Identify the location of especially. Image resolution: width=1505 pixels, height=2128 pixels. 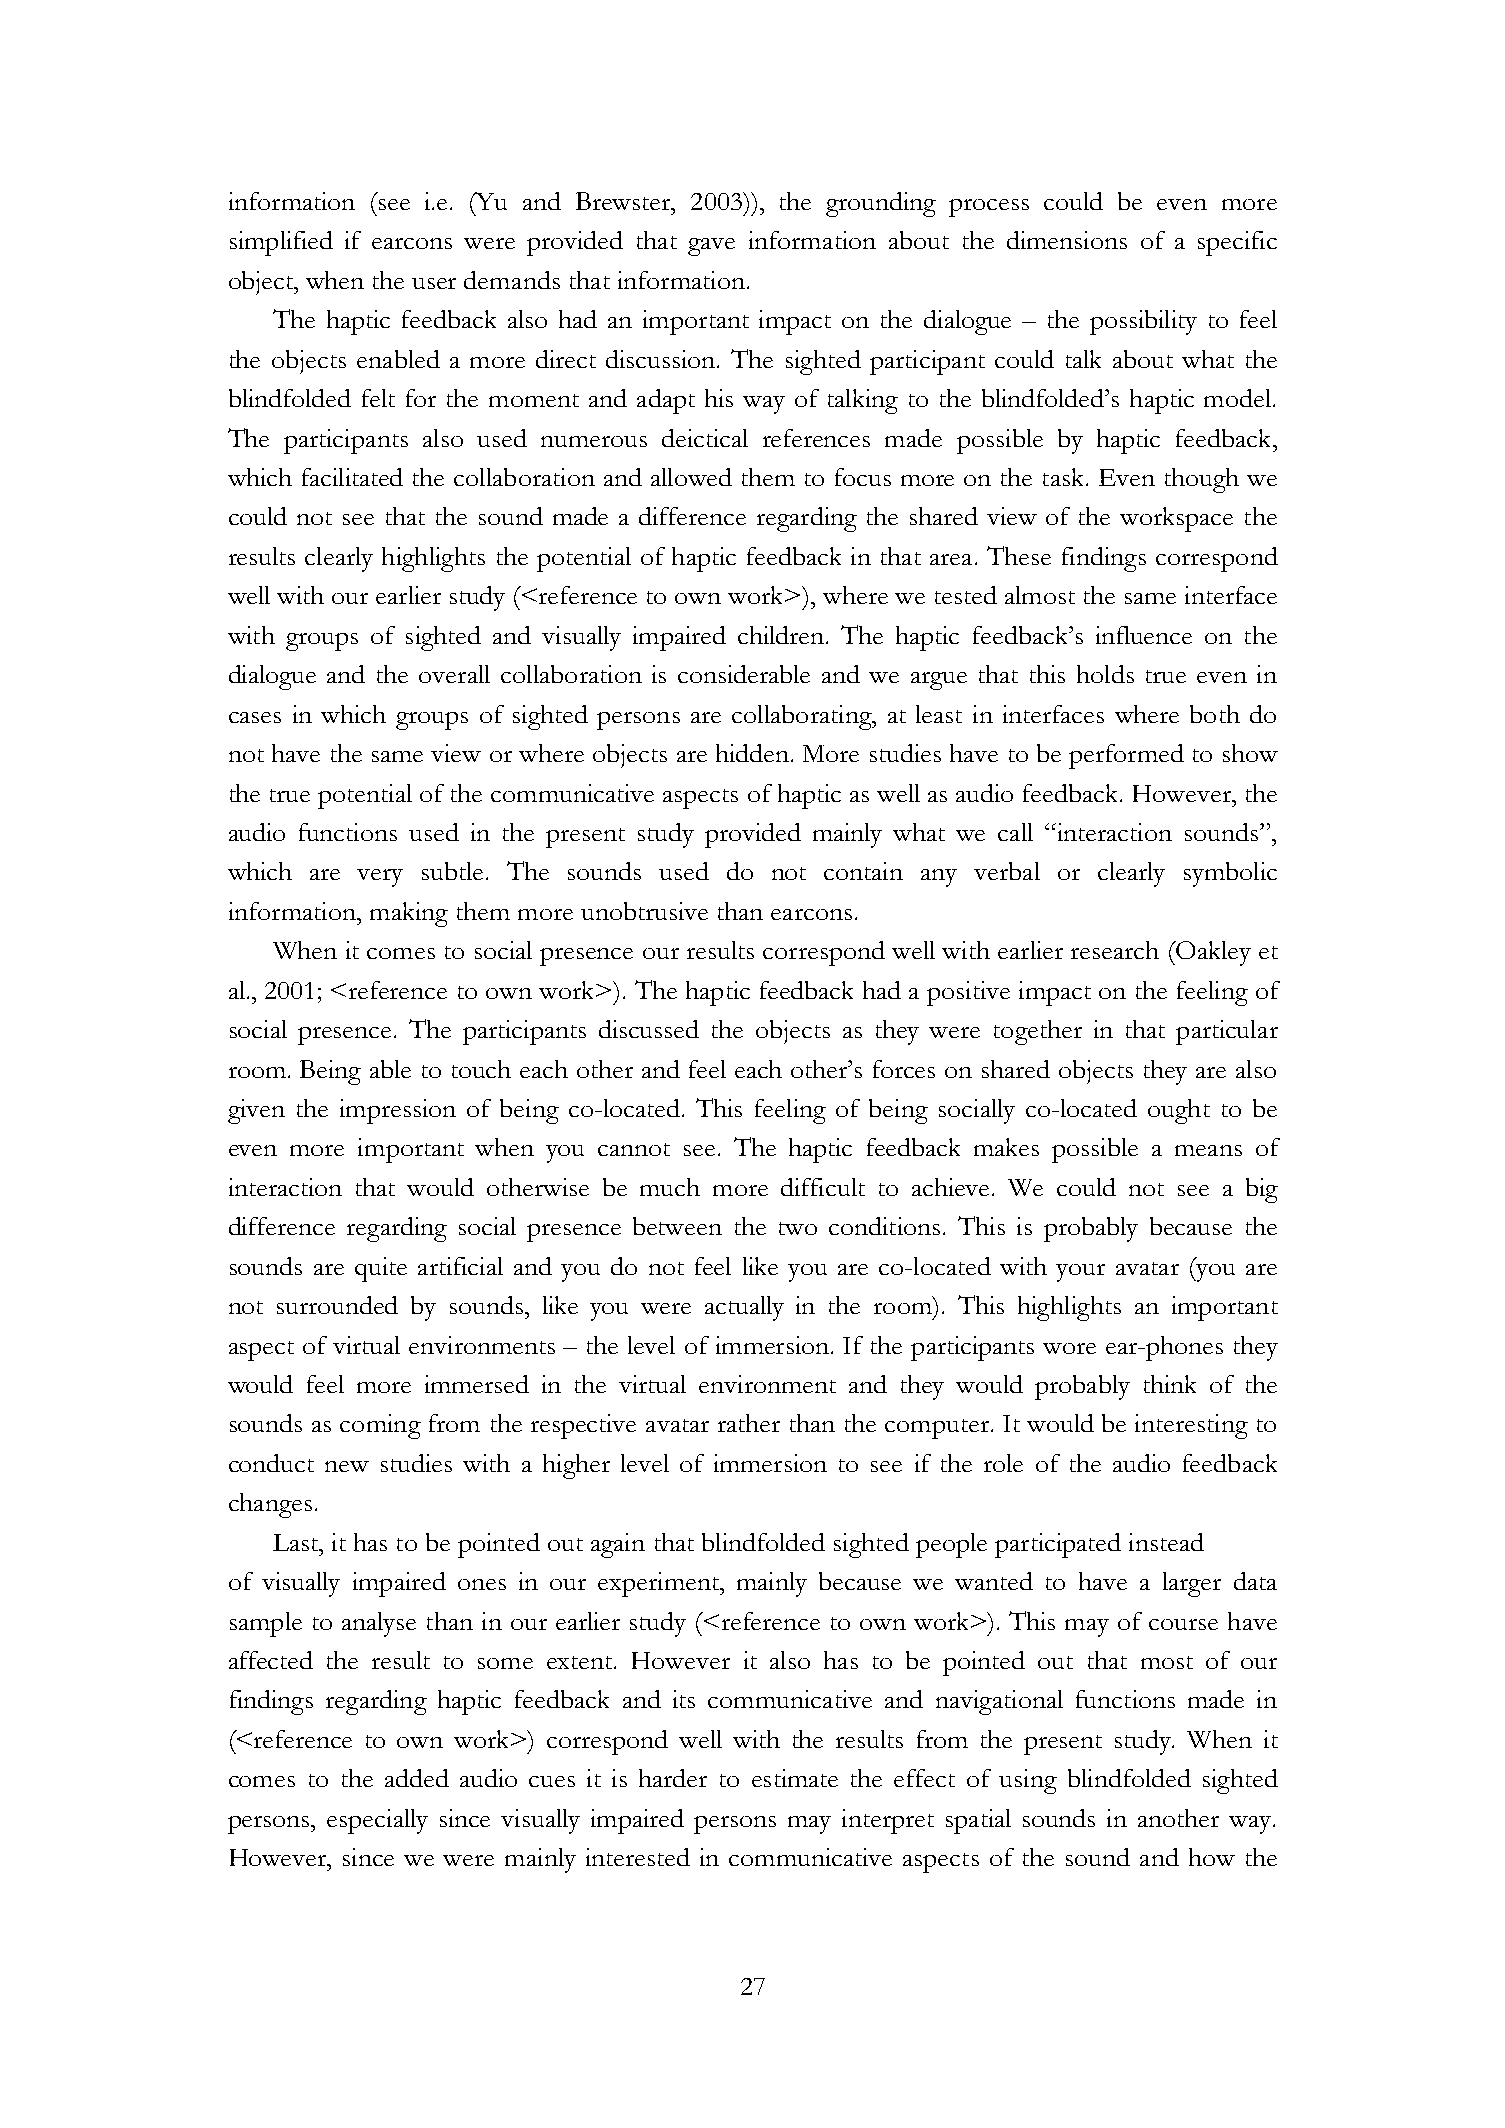
(377, 1821).
